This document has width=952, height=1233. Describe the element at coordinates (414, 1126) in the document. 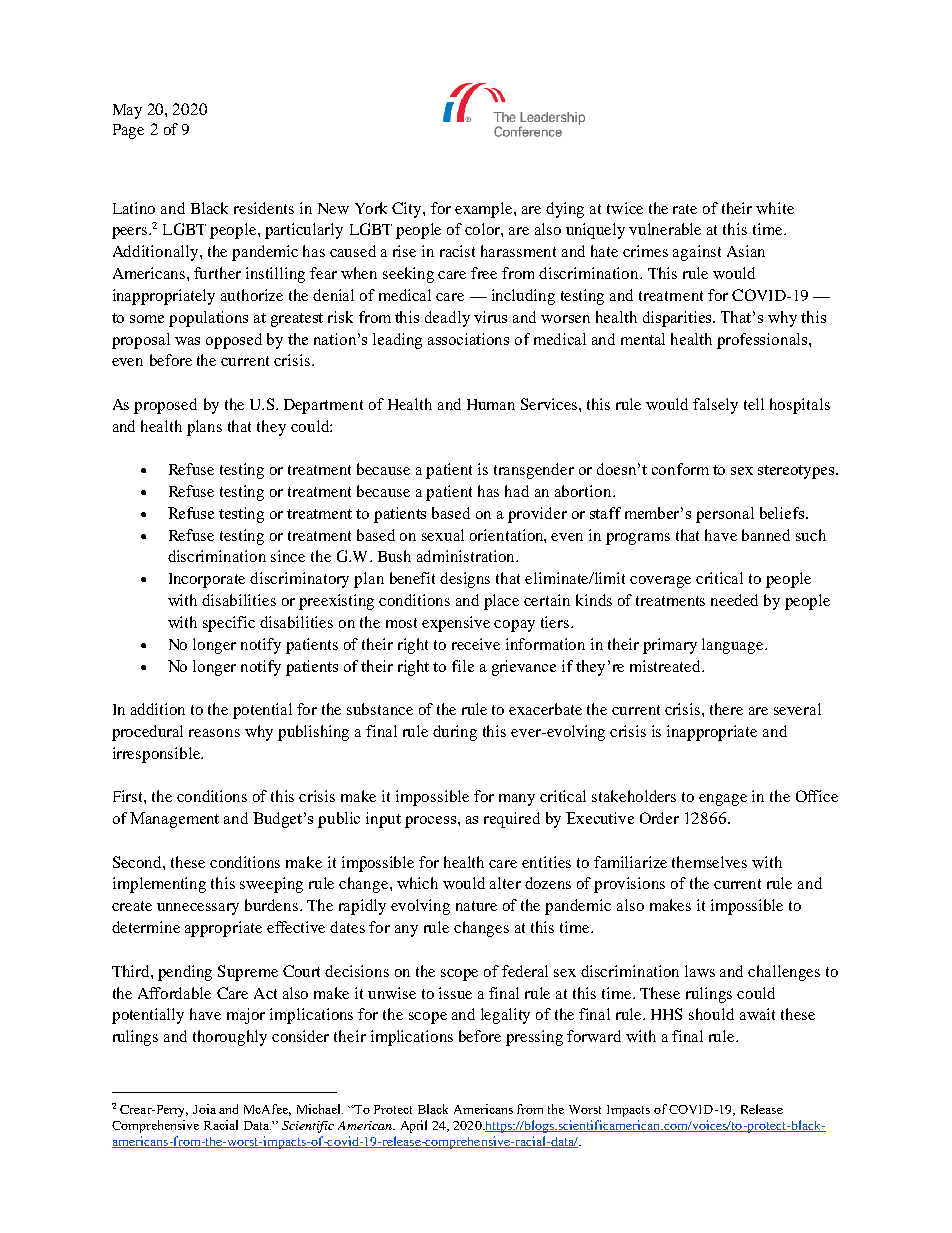

I see `April` at that location.
